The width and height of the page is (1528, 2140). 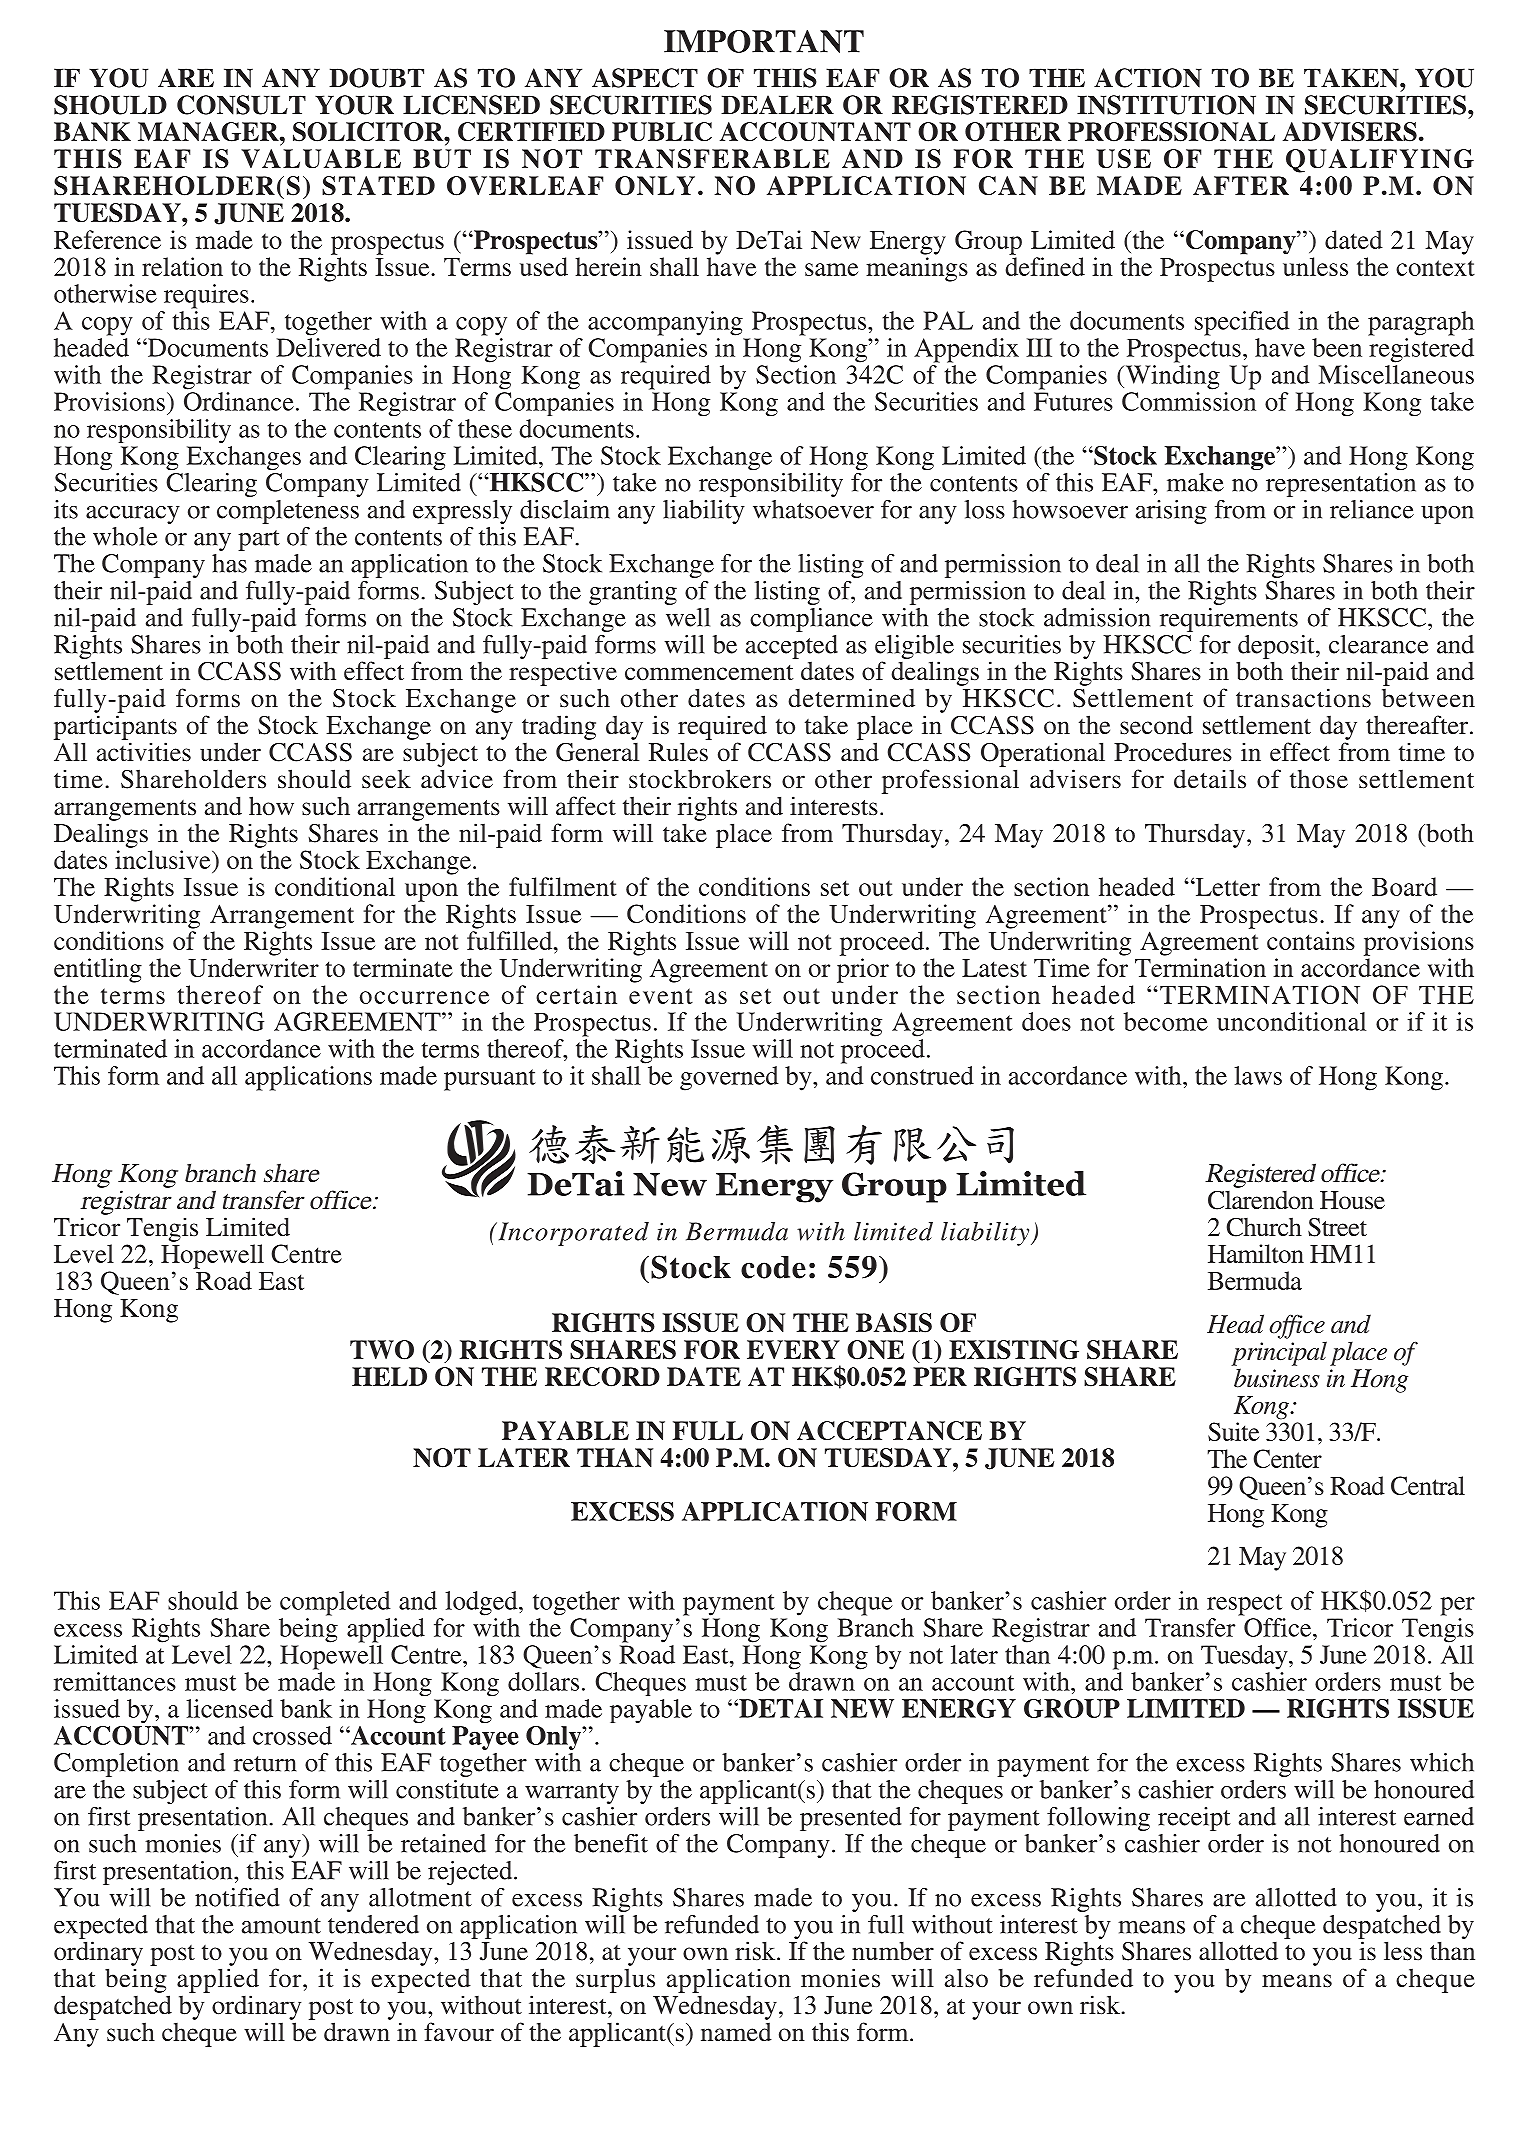 What do you see at coordinates (1288, 1458) in the page?
I see `Center` at bounding box center [1288, 1458].
